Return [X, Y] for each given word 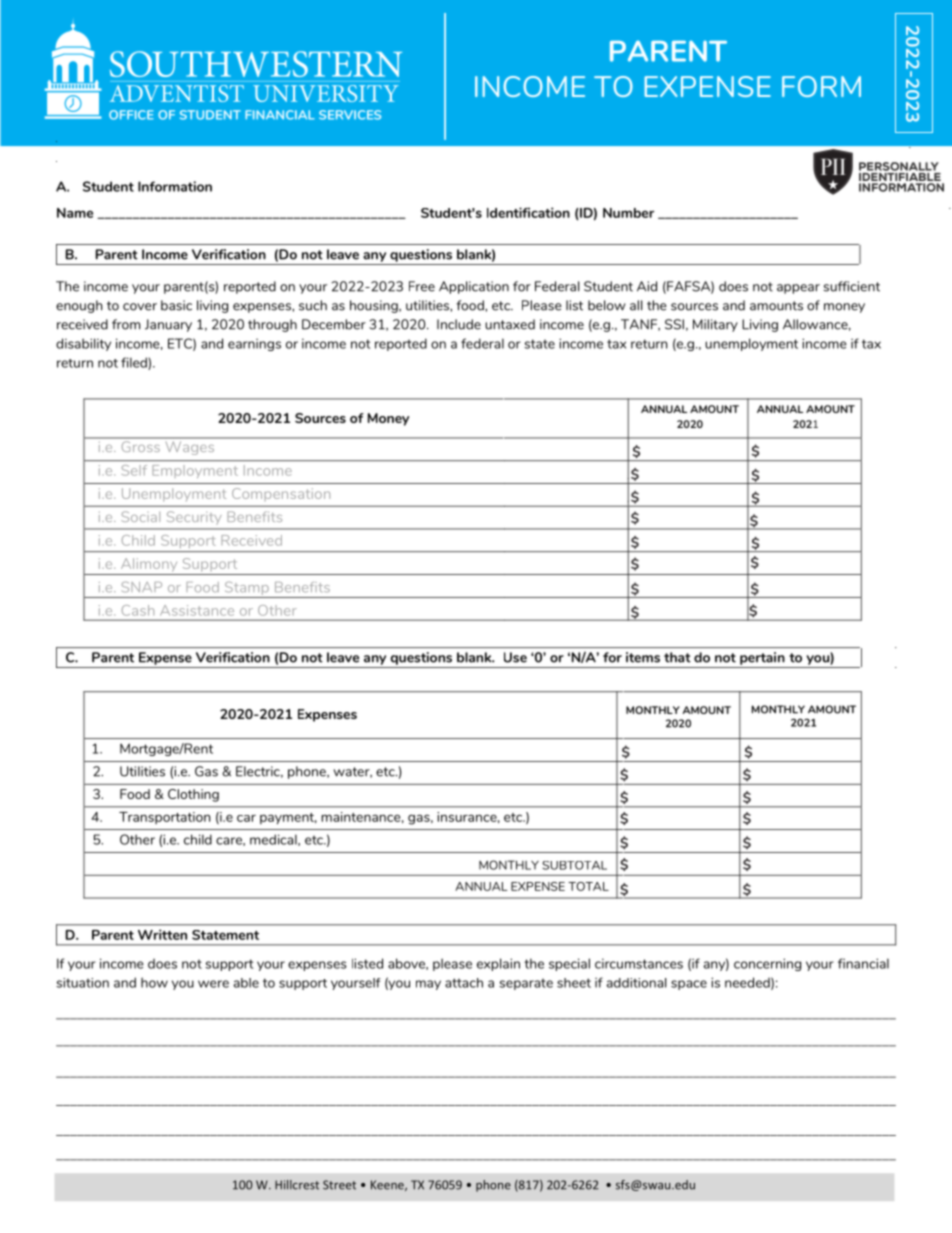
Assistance [197, 610]
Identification [528, 212]
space [689, 985]
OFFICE [131, 115]
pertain [762, 658]
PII [833, 166]
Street [339, 1185]
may [428, 985]
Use [515, 657]
